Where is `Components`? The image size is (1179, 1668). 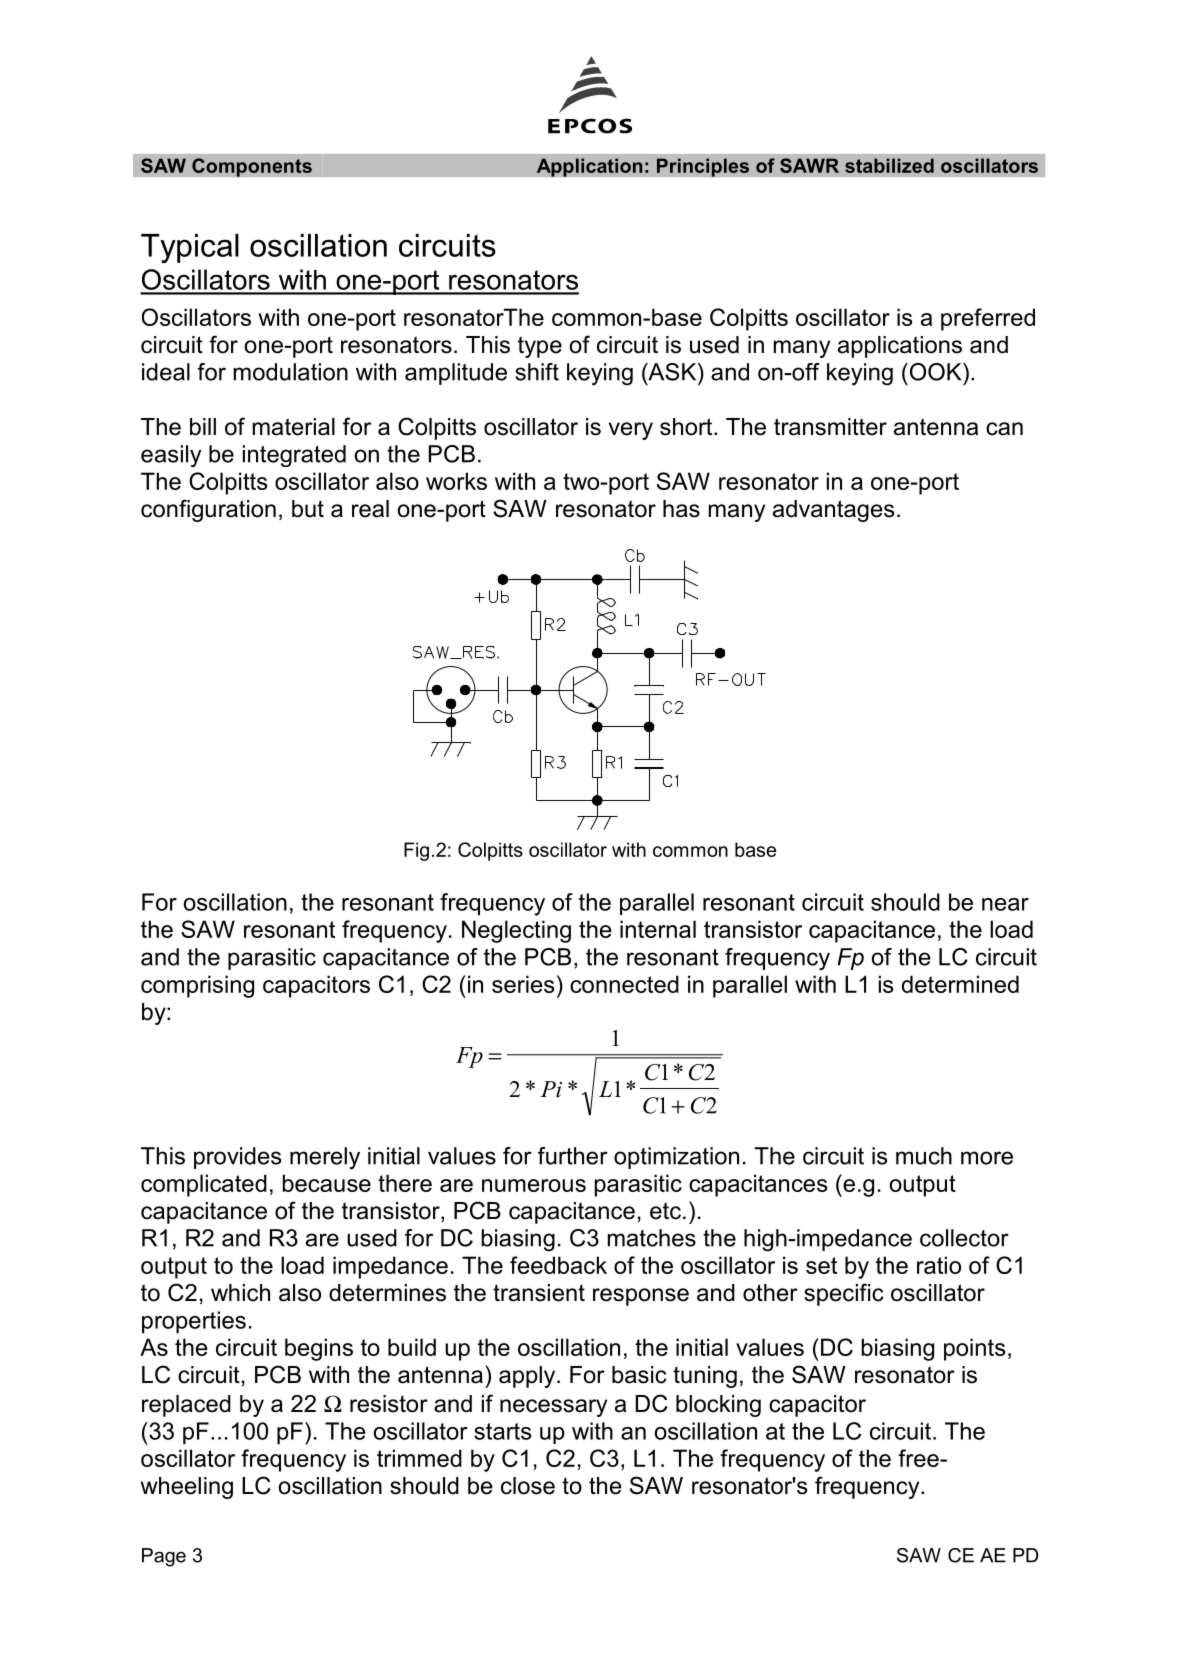 Components is located at coordinates (252, 167).
